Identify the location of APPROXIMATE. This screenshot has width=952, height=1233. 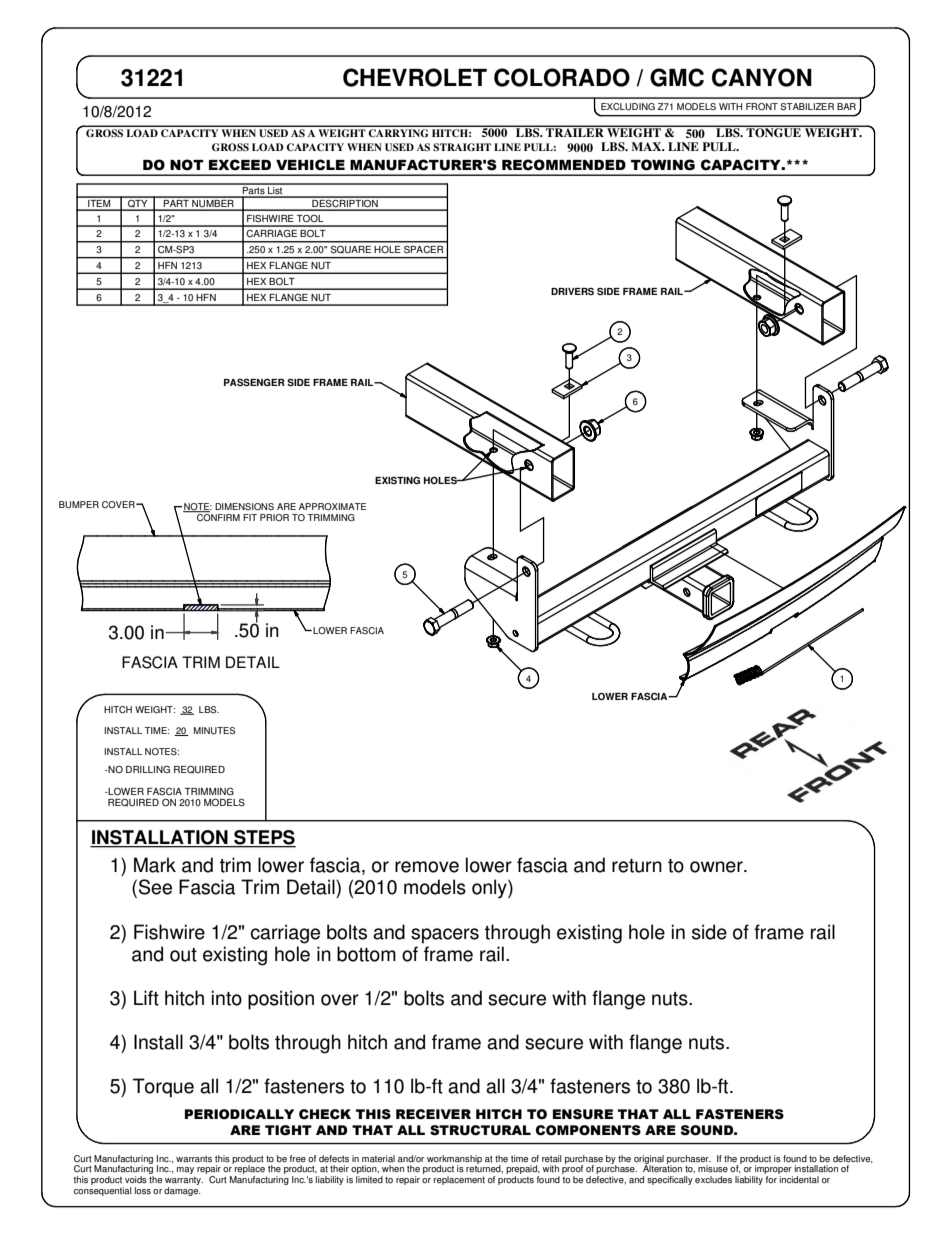
(332, 506).
